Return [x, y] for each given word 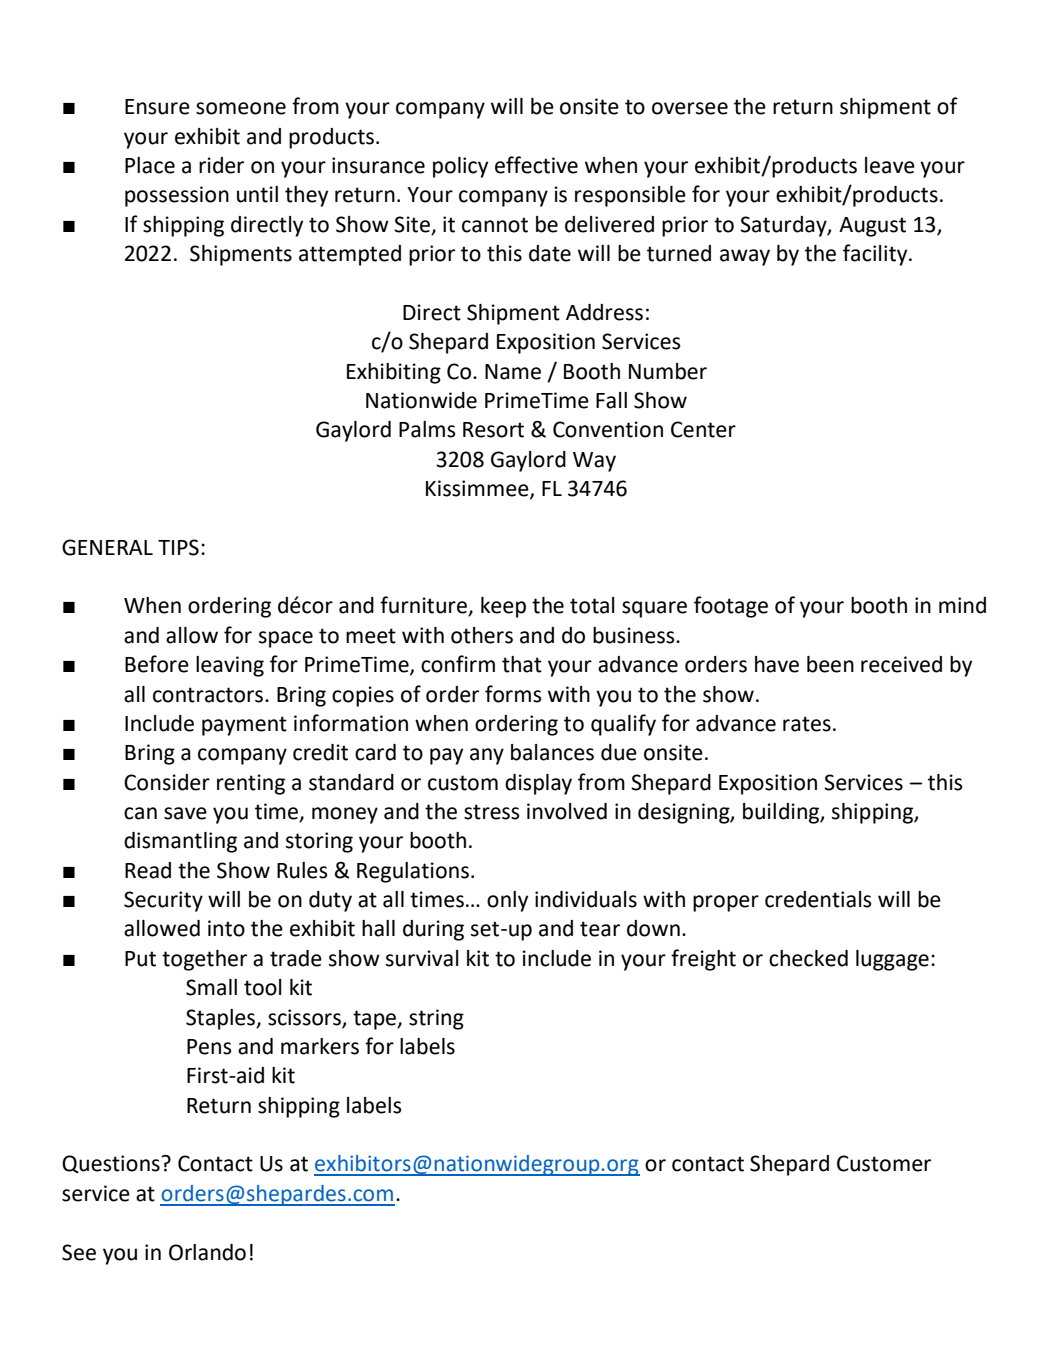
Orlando [207, 1252]
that [522, 664]
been [830, 664]
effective [536, 165]
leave [890, 165]
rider [221, 165]
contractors [209, 695]
